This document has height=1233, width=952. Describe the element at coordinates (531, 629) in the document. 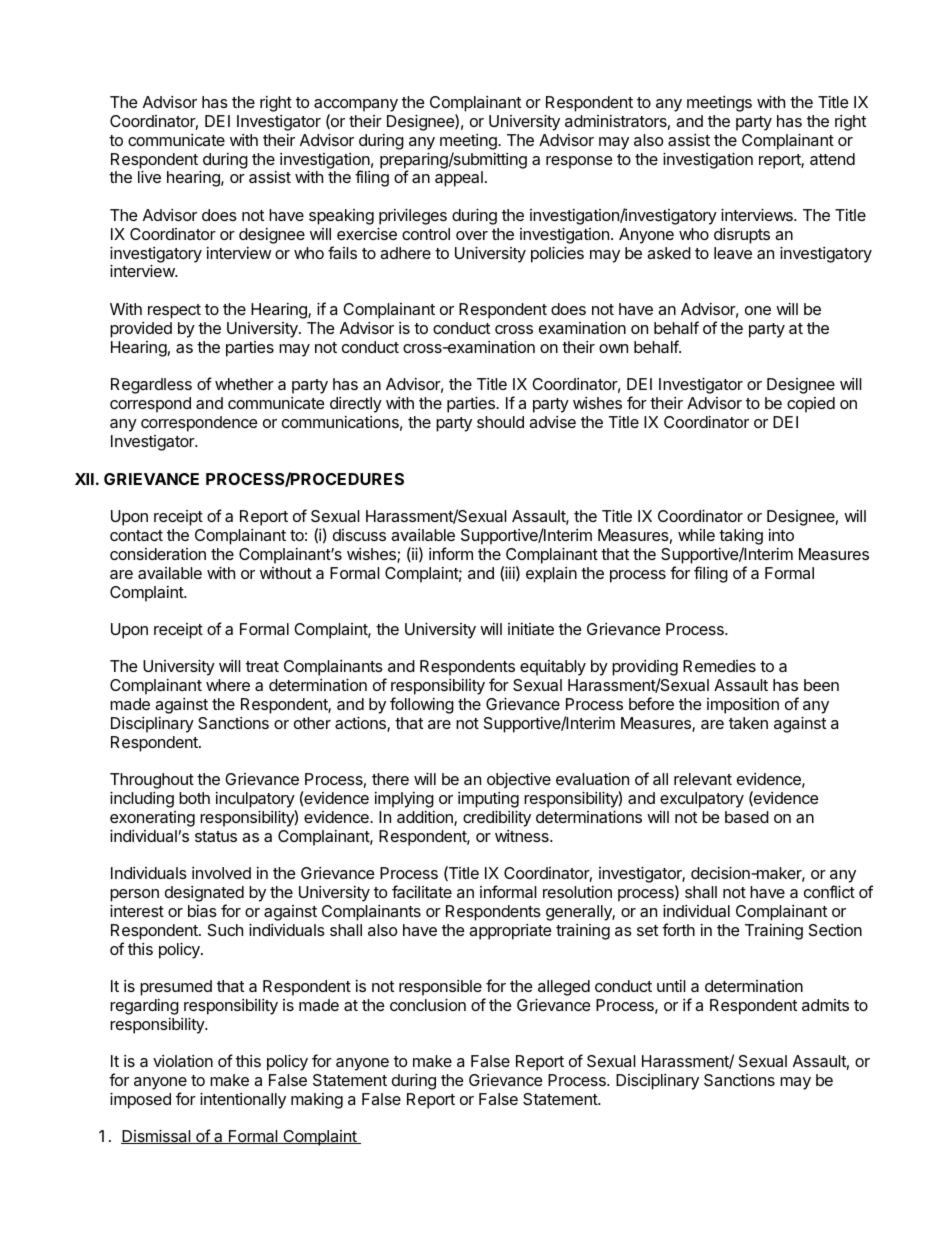

I see `initiate` at that location.
